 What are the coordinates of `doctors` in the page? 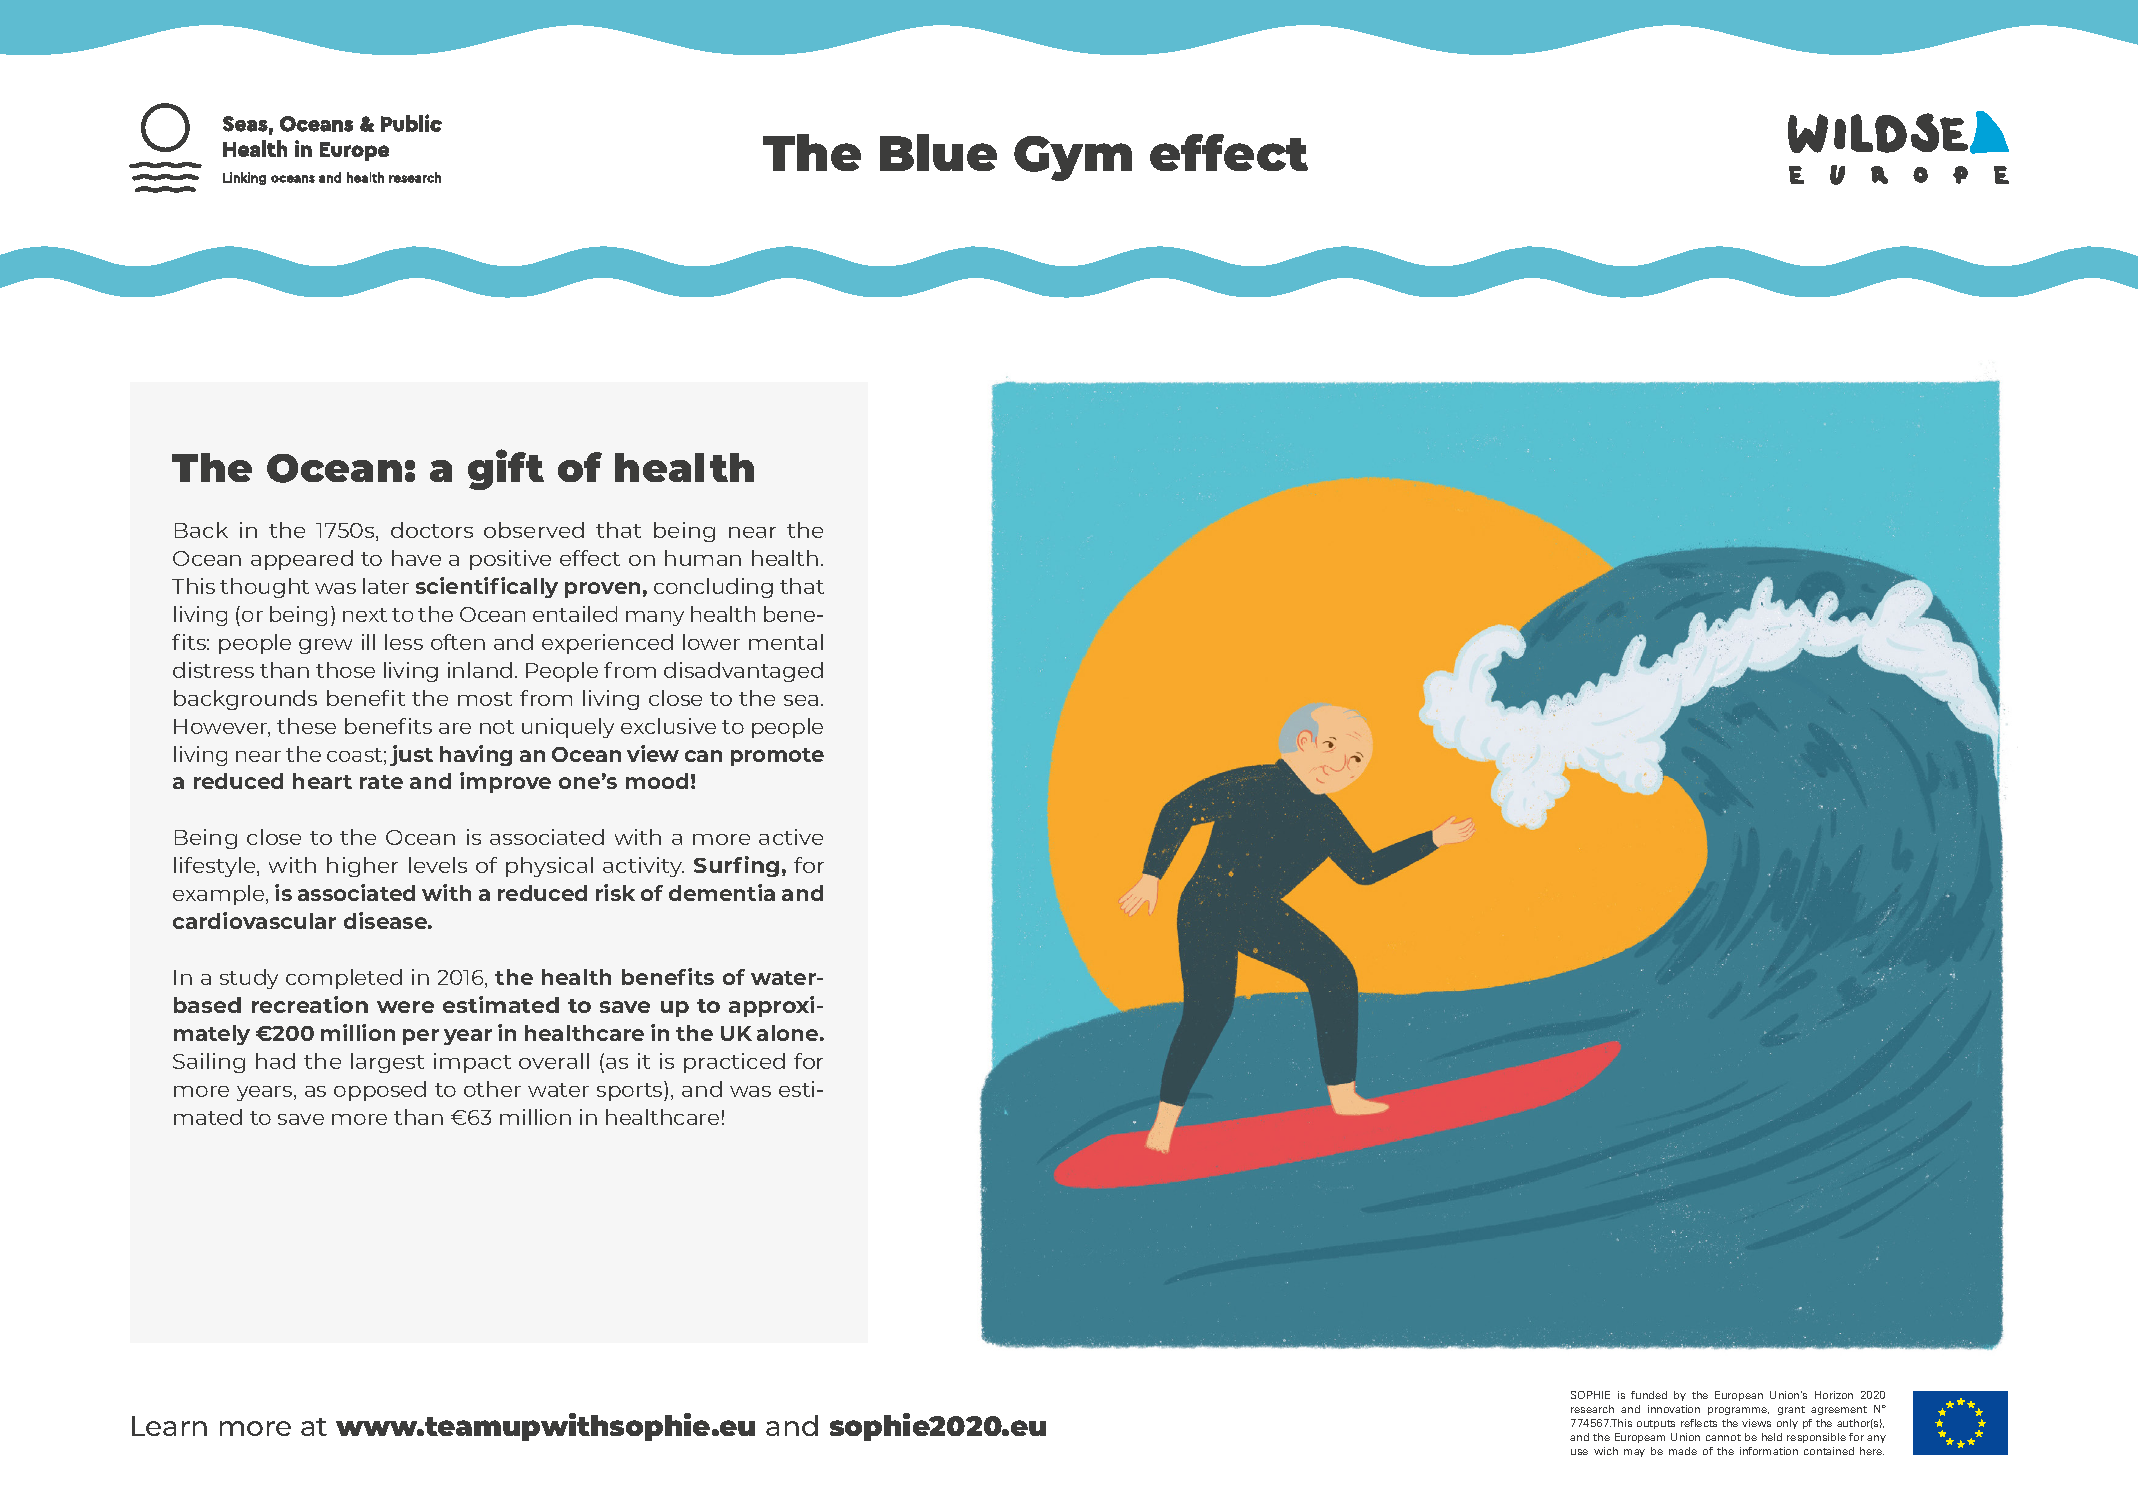 It's located at (432, 530).
